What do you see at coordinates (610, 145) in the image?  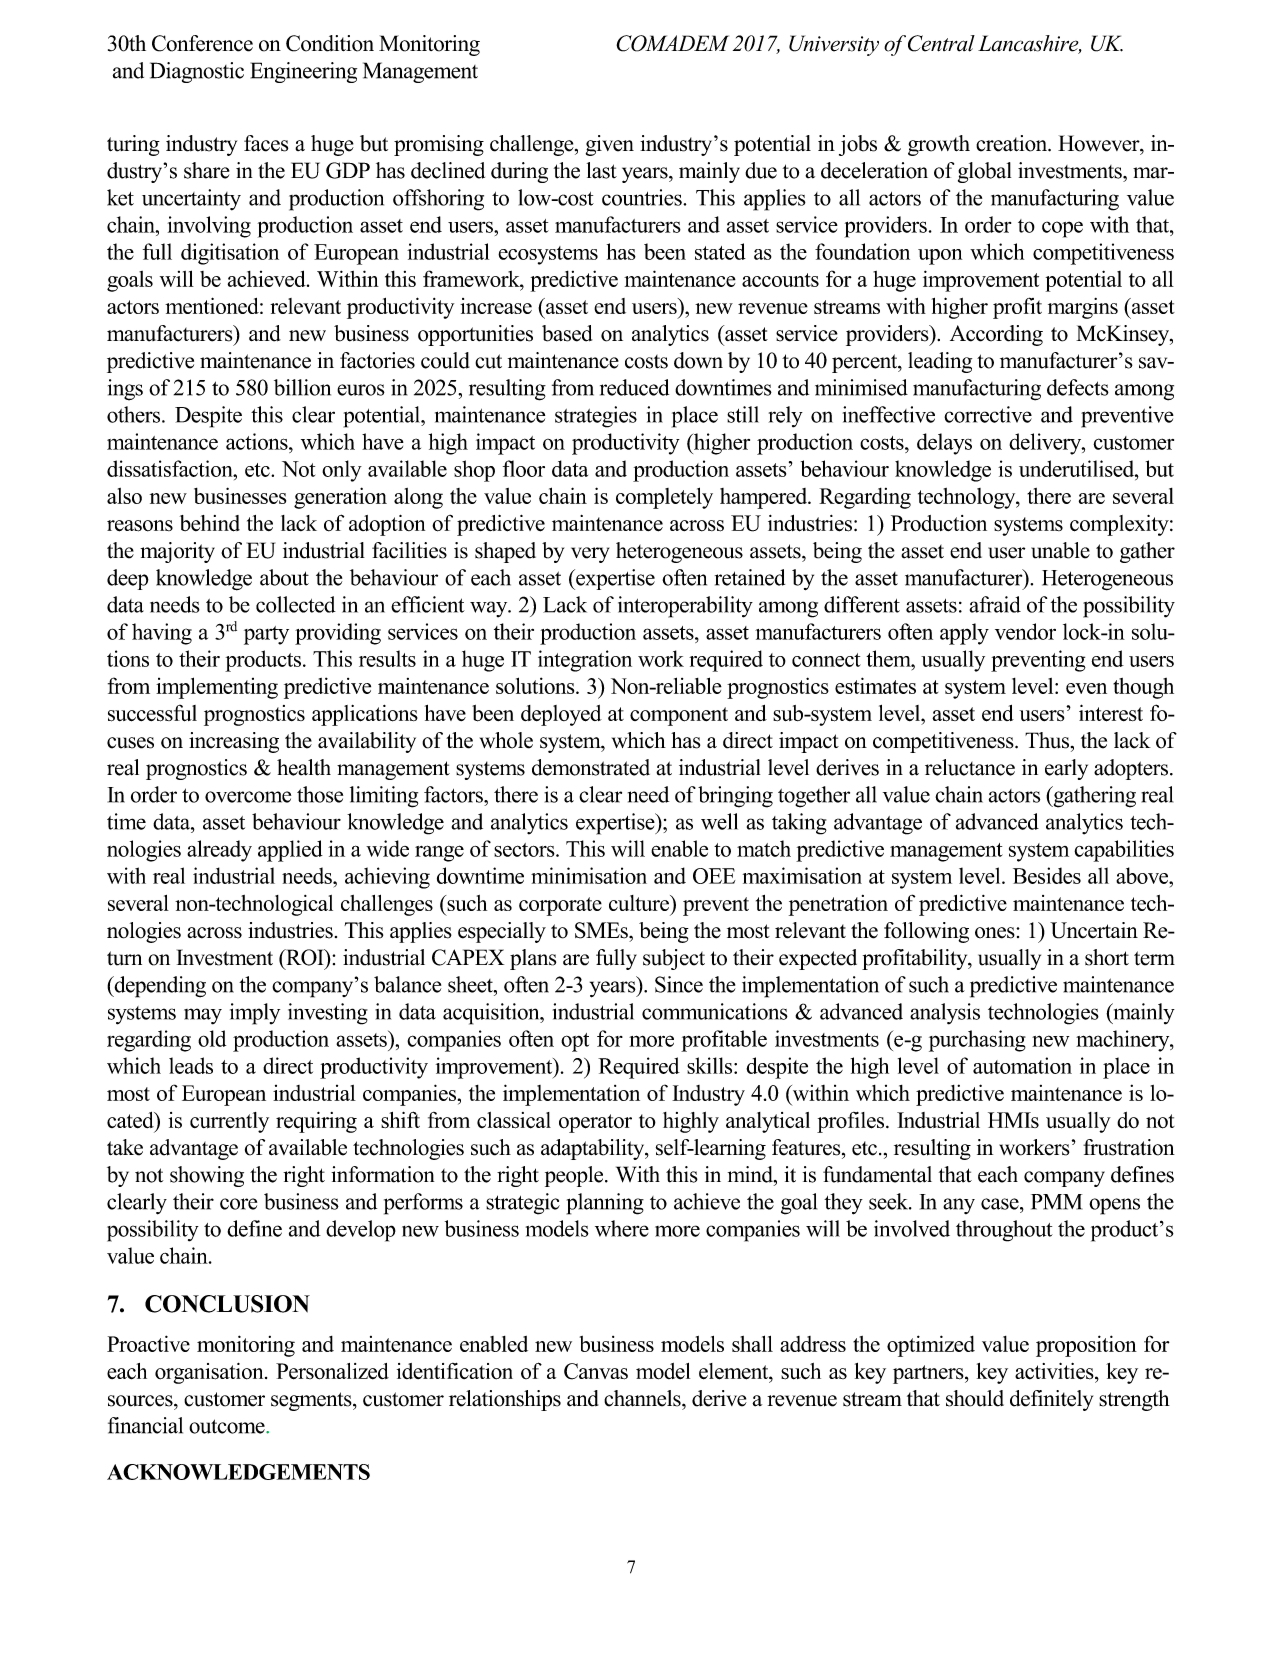 I see `given` at bounding box center [610, 145].
